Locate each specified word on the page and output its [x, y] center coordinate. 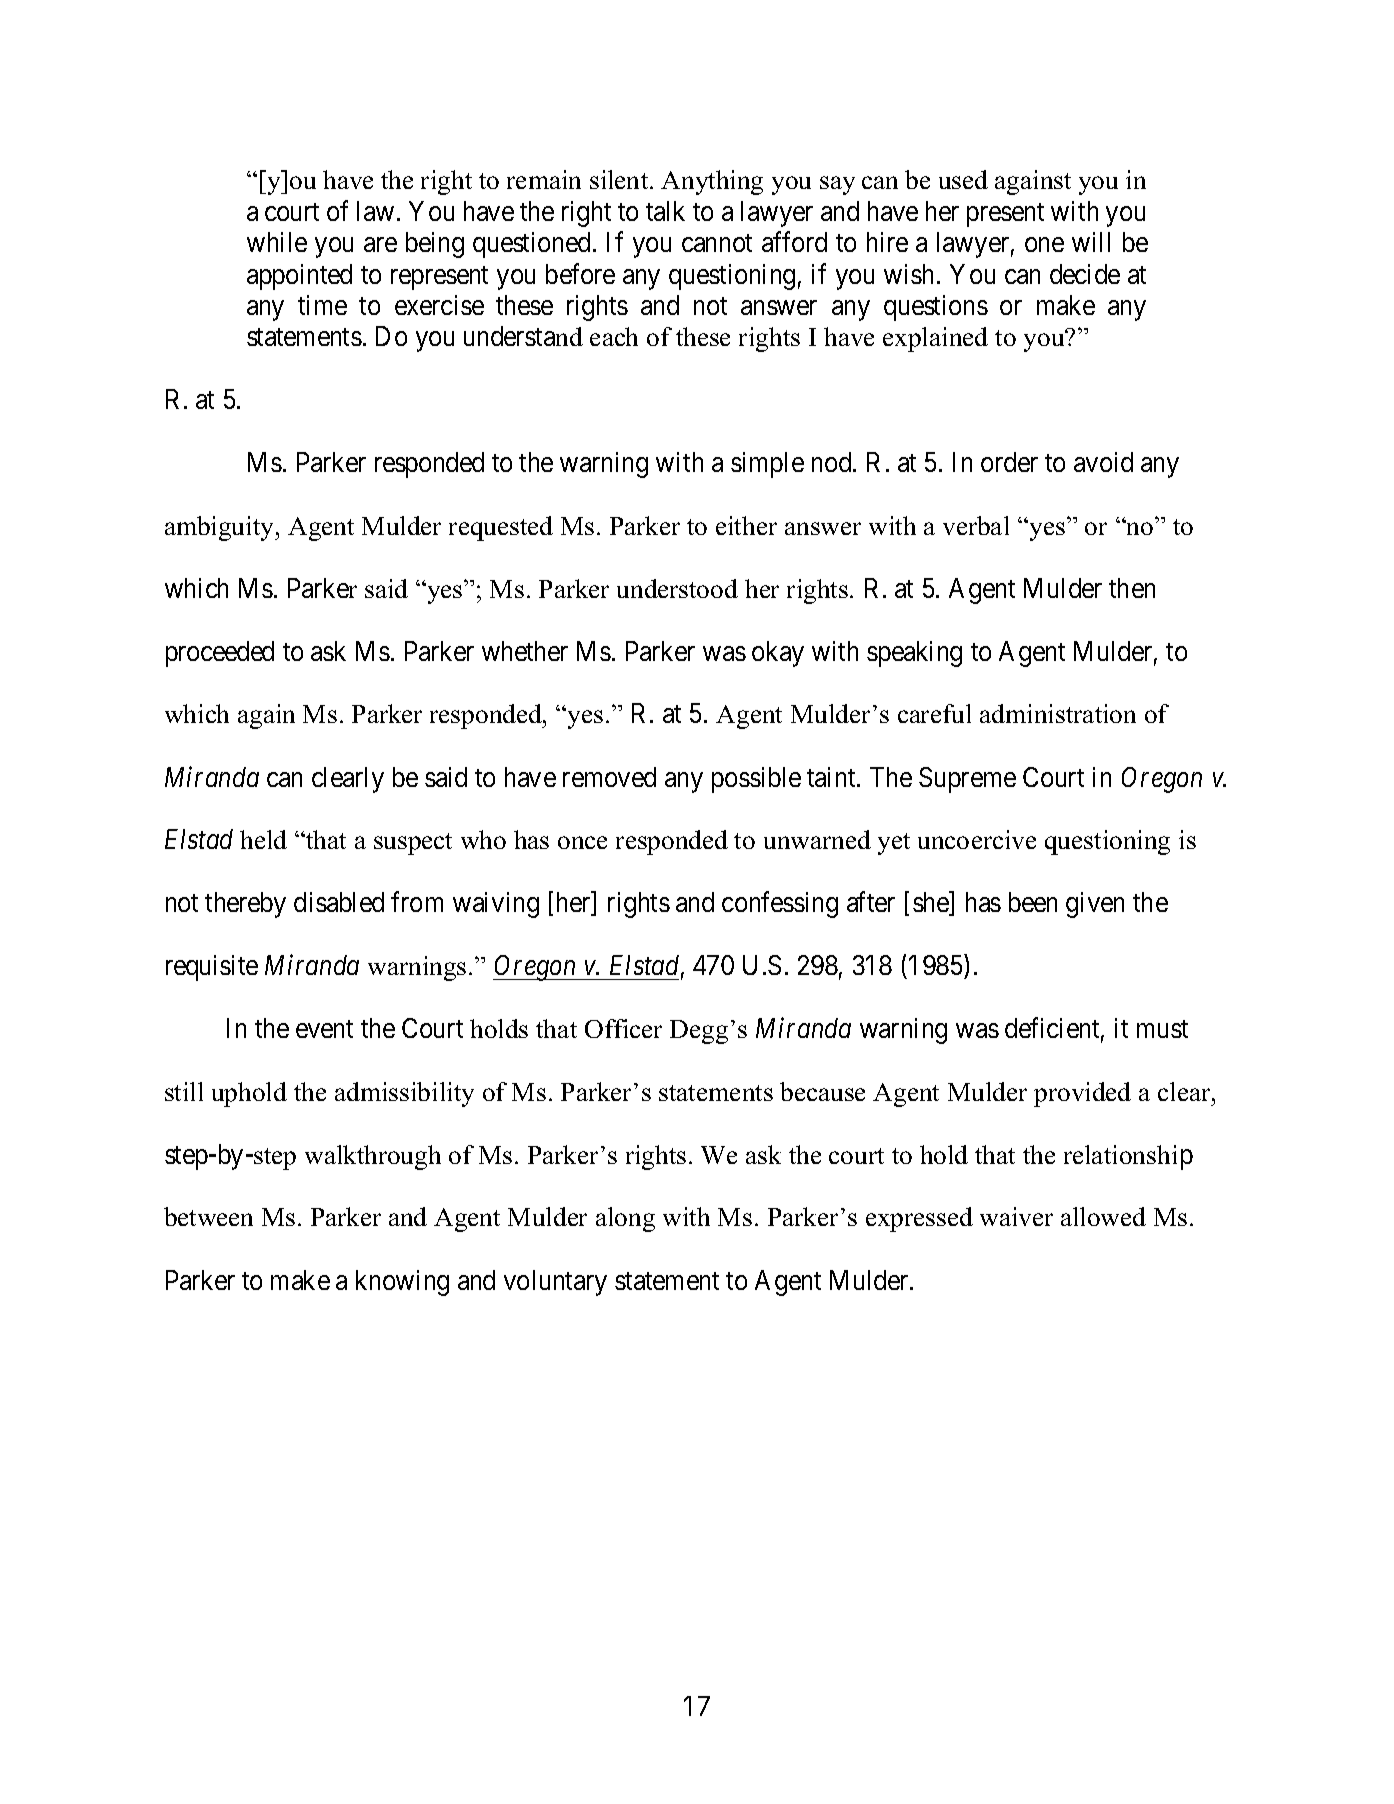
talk [665, 211]
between [208, 1216]
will [1091, 242]
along [625, 1219]
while [277, 242]
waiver [1016, 1216]
